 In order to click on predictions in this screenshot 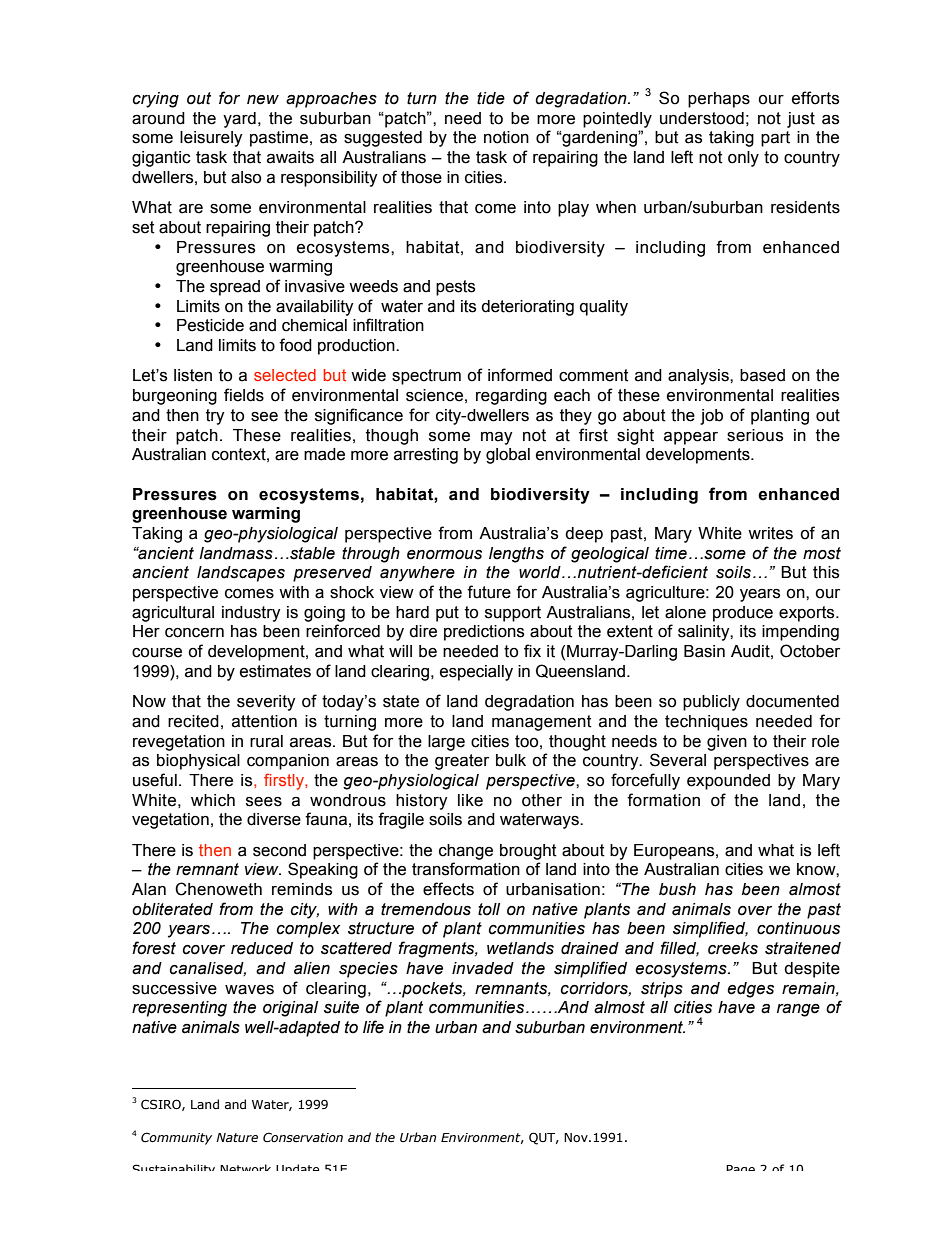, I will do `click(484, 633)`.
